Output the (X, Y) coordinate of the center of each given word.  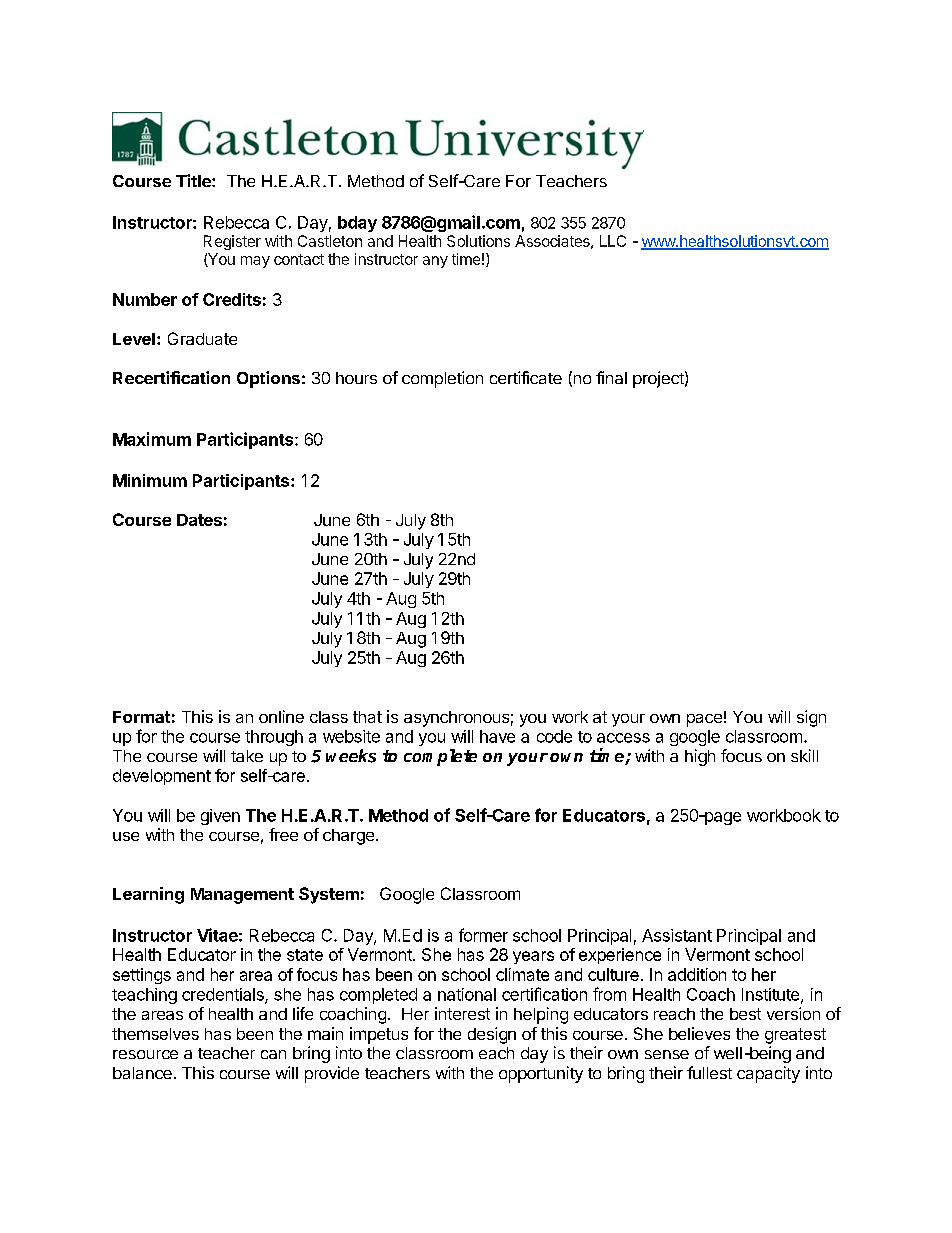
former (483, 935)
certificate (526, 377)
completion (442, 379)
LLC (613, 241)
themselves (155, 1034)
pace (704, 720)
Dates (199, 520)
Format (141, 717)
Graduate (202, 338)
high (700, 757)
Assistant (677, 935)
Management (242, 896)
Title (194, 180)
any (435, 262)
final (611, 377)
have (497, 736)
